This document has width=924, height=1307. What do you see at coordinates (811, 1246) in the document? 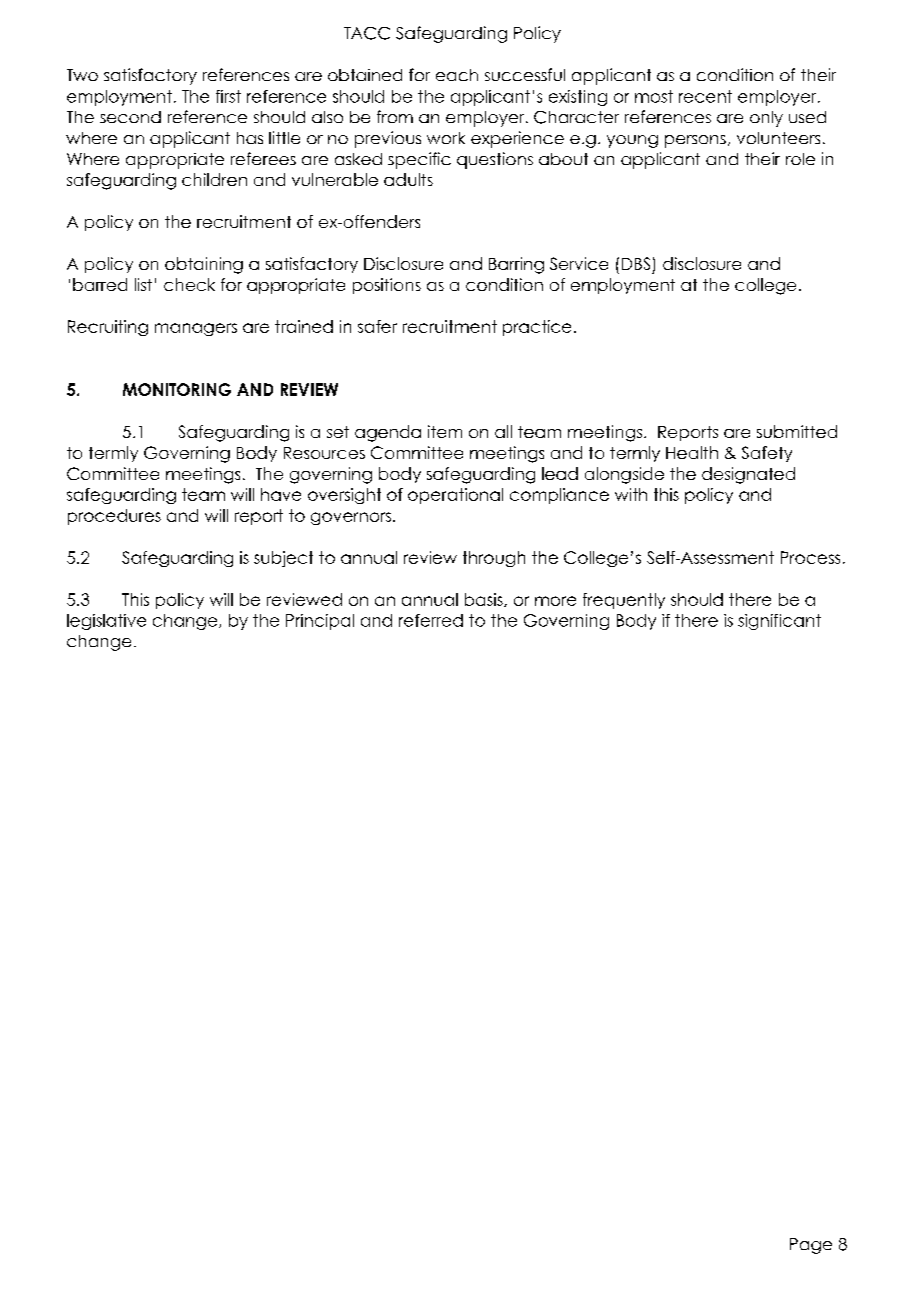
I see `Page` at bounding box center [811, 1246].
